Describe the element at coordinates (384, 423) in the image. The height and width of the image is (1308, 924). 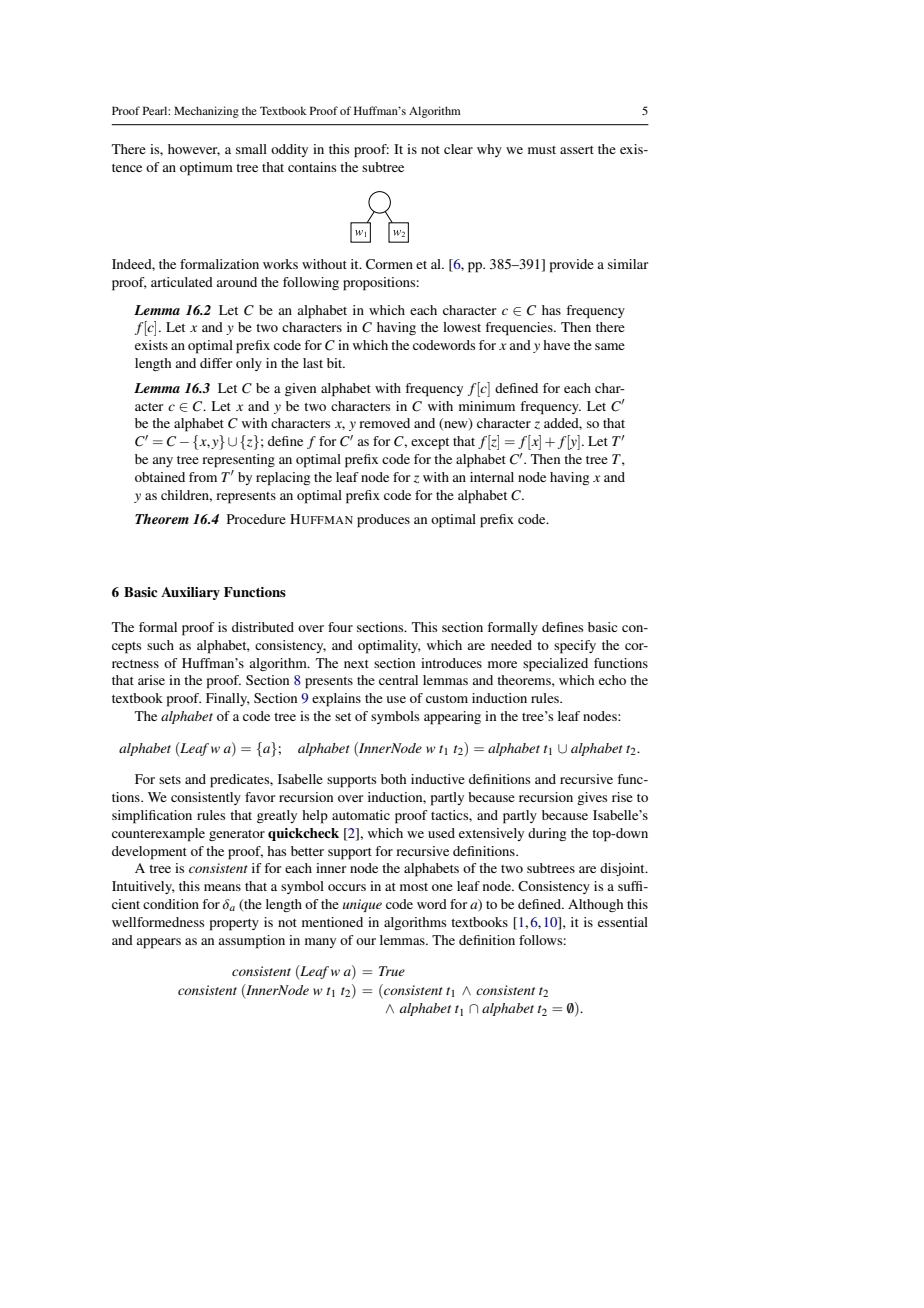
I see `removed` at that location.
